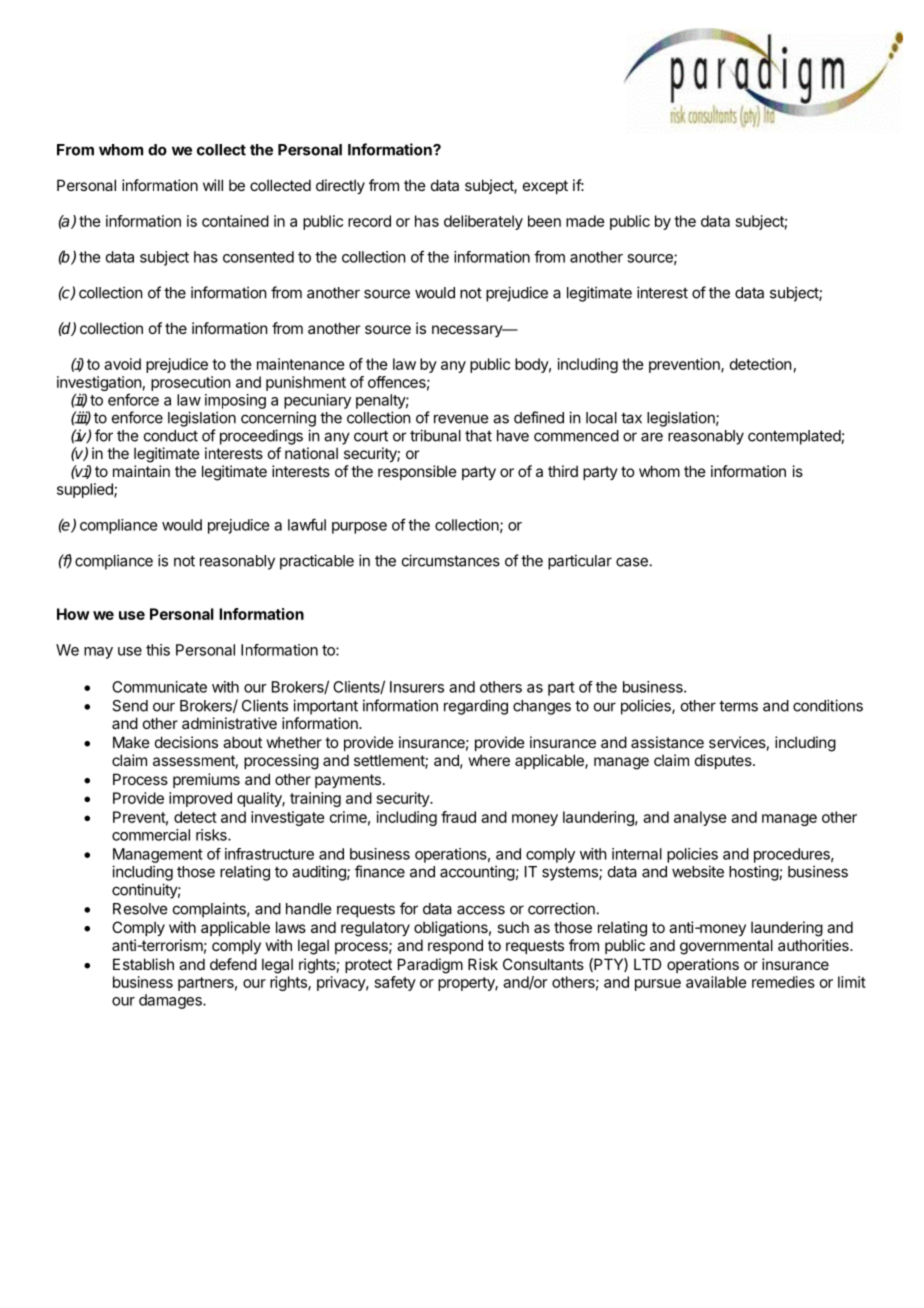  What do you see at coordinates (483, 222) in the screenshot?
I see `deliberately` at bounding box center [483, 222].
